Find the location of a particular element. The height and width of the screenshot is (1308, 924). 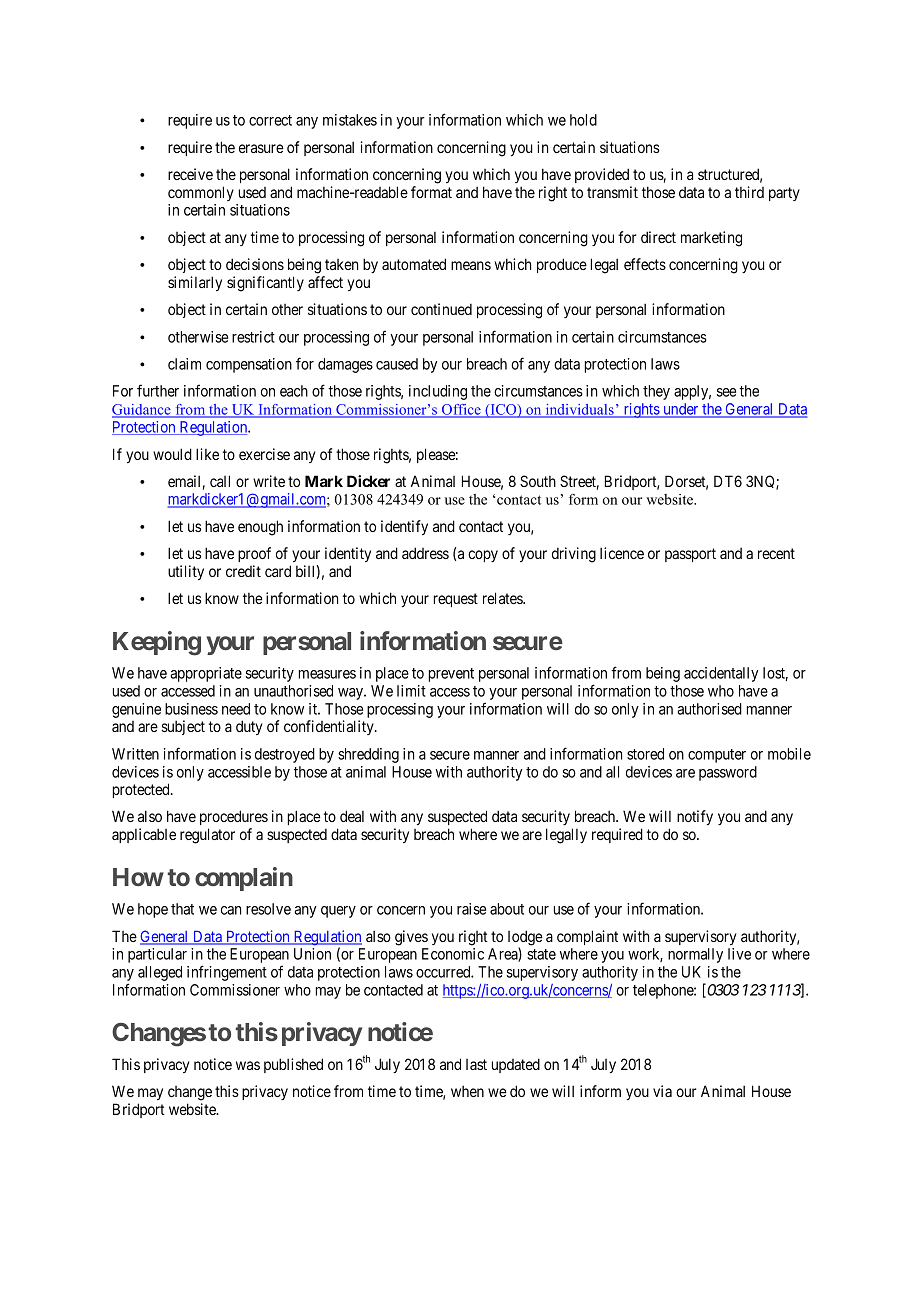

utility is located at coordinates (186, 572).
